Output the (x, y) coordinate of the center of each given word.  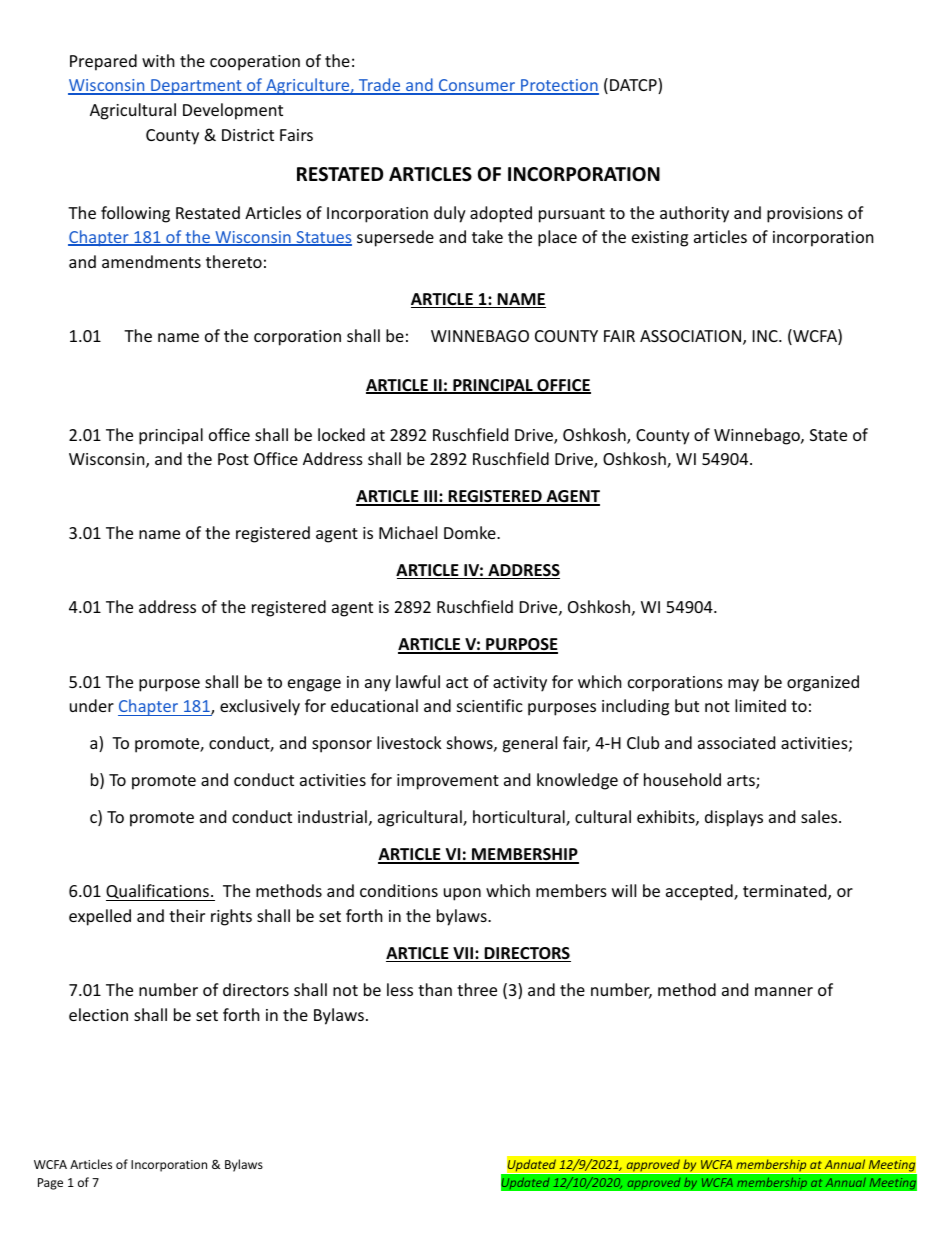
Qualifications (158, 892)
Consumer (477, 86)
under (92, 705)
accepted (700, 892)
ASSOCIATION (690, 336)
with (158, 60)
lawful (418, 681)
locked (341, 434)
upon (462, 894)
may (743, 685)
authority (694, 214)
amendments (151, 261)
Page (50, 1184)
